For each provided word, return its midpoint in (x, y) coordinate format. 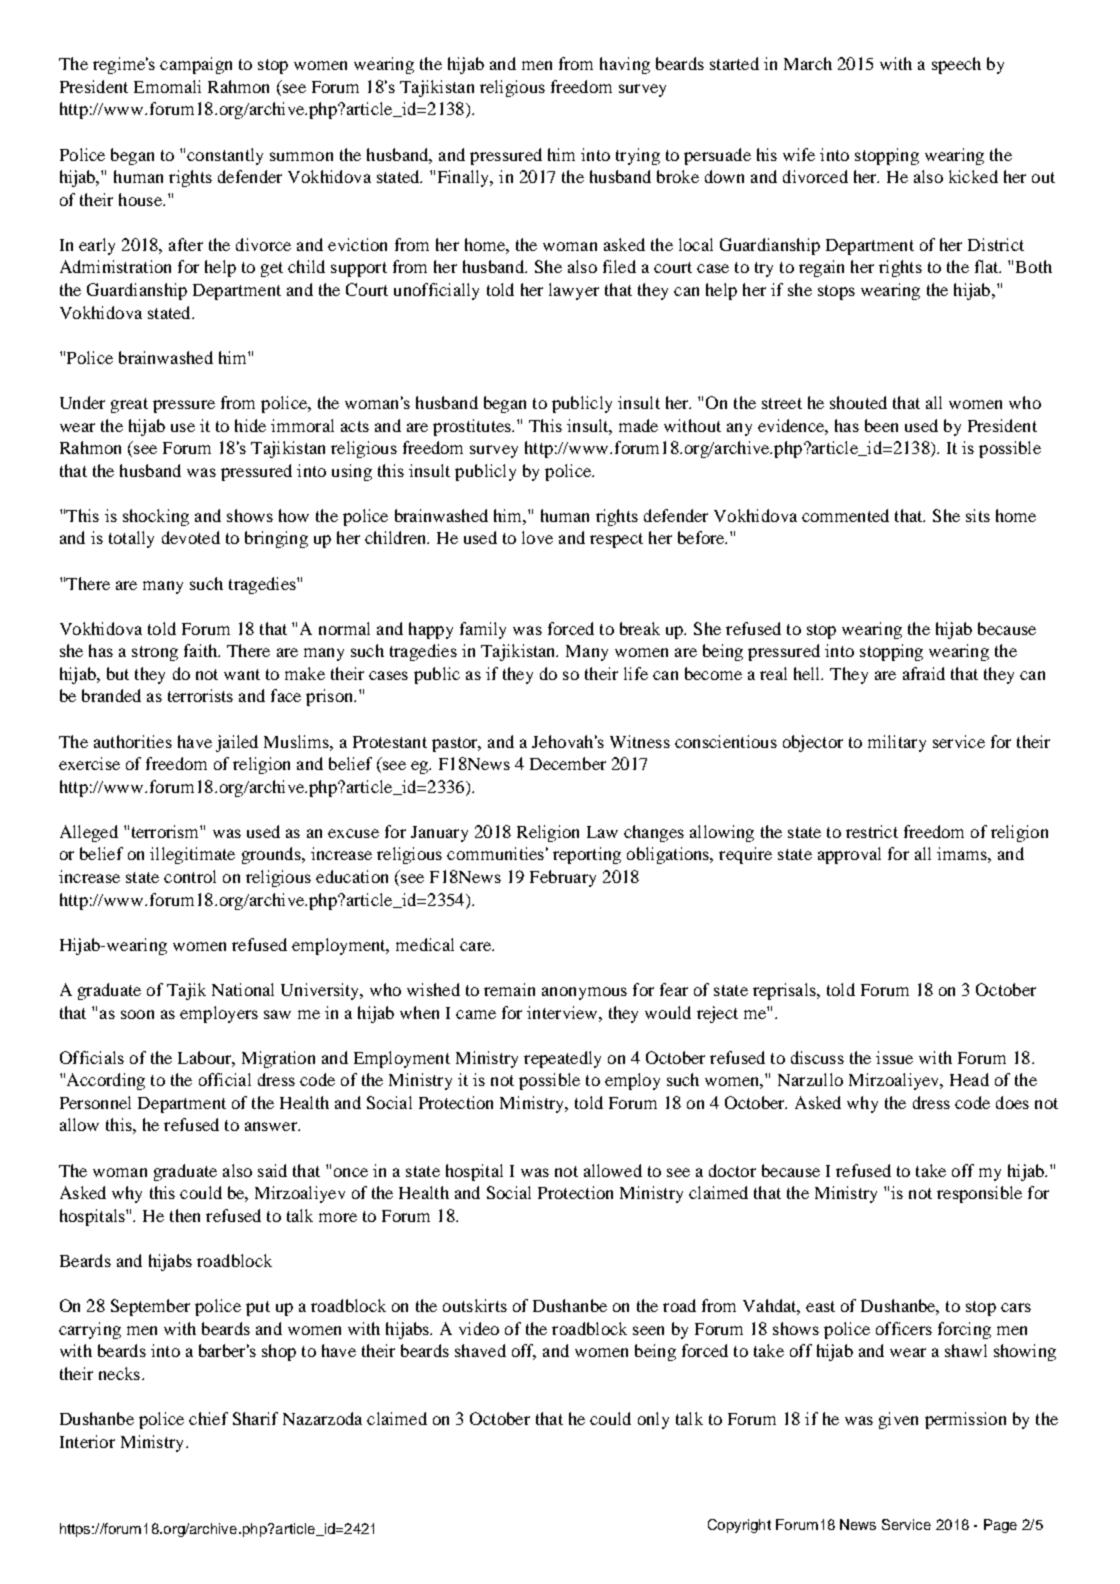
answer (272, 1126)
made (638, 425)
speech (956, 65)
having (625, 65)
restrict (872, 831)
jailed (237, 743)
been (881, 425)
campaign (196, 65)
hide (250, 425)
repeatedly (562, 1059)
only (653, 1420)
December (568, 763)
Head (969, 1079)
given (898, 1420)
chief (208, 1418)
